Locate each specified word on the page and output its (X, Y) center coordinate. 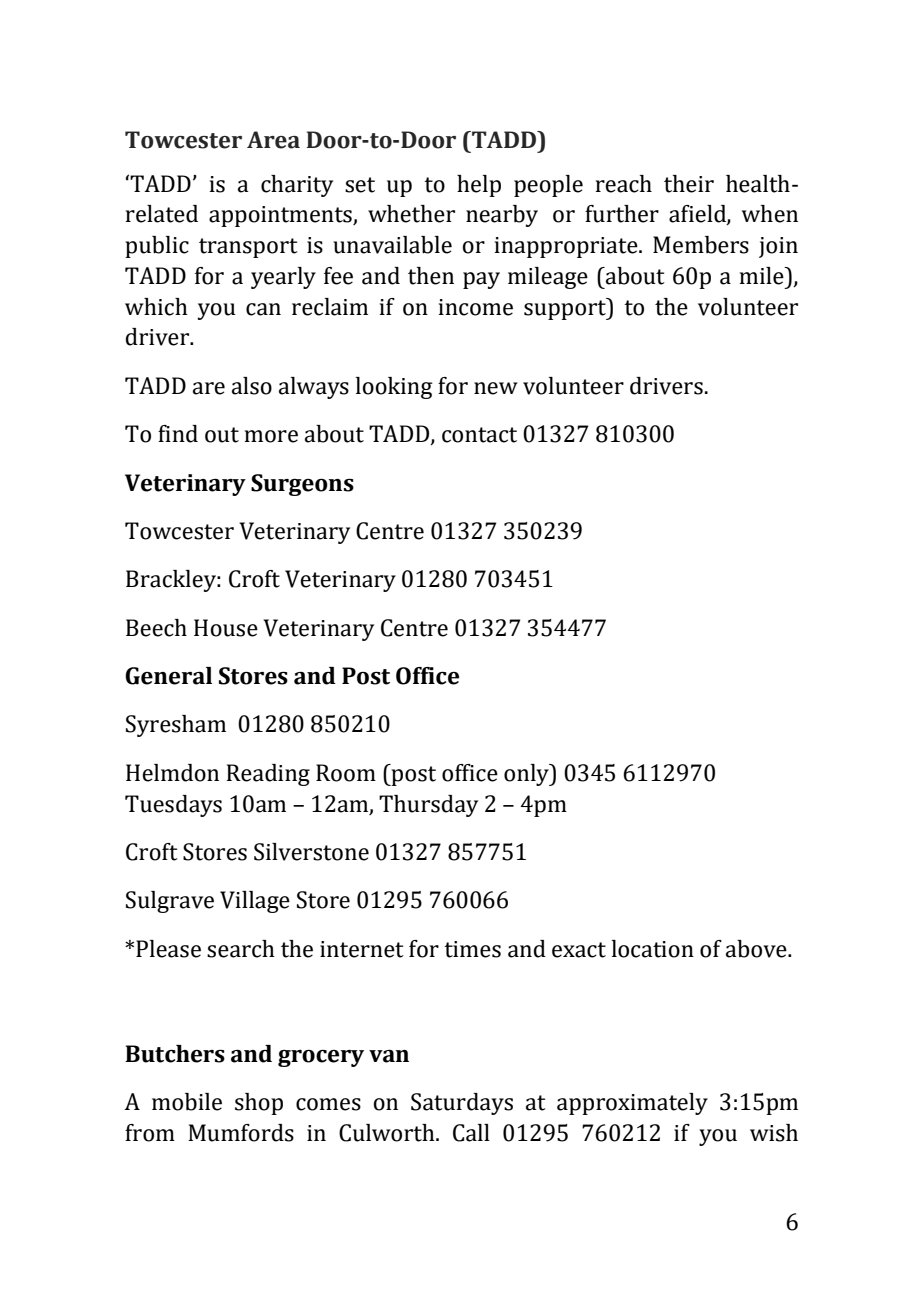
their (689, 184)
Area (273, 140)
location (653, 949)
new (496, 388)
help (479, 186)
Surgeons (302, 485)
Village (255, 902)
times (472, 949)
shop (259, 1104)
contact (479, 435)
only (527, 775)
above (757, 949)
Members (701, 245)
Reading (268, 775)
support (566, 309)
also (252, 386)
